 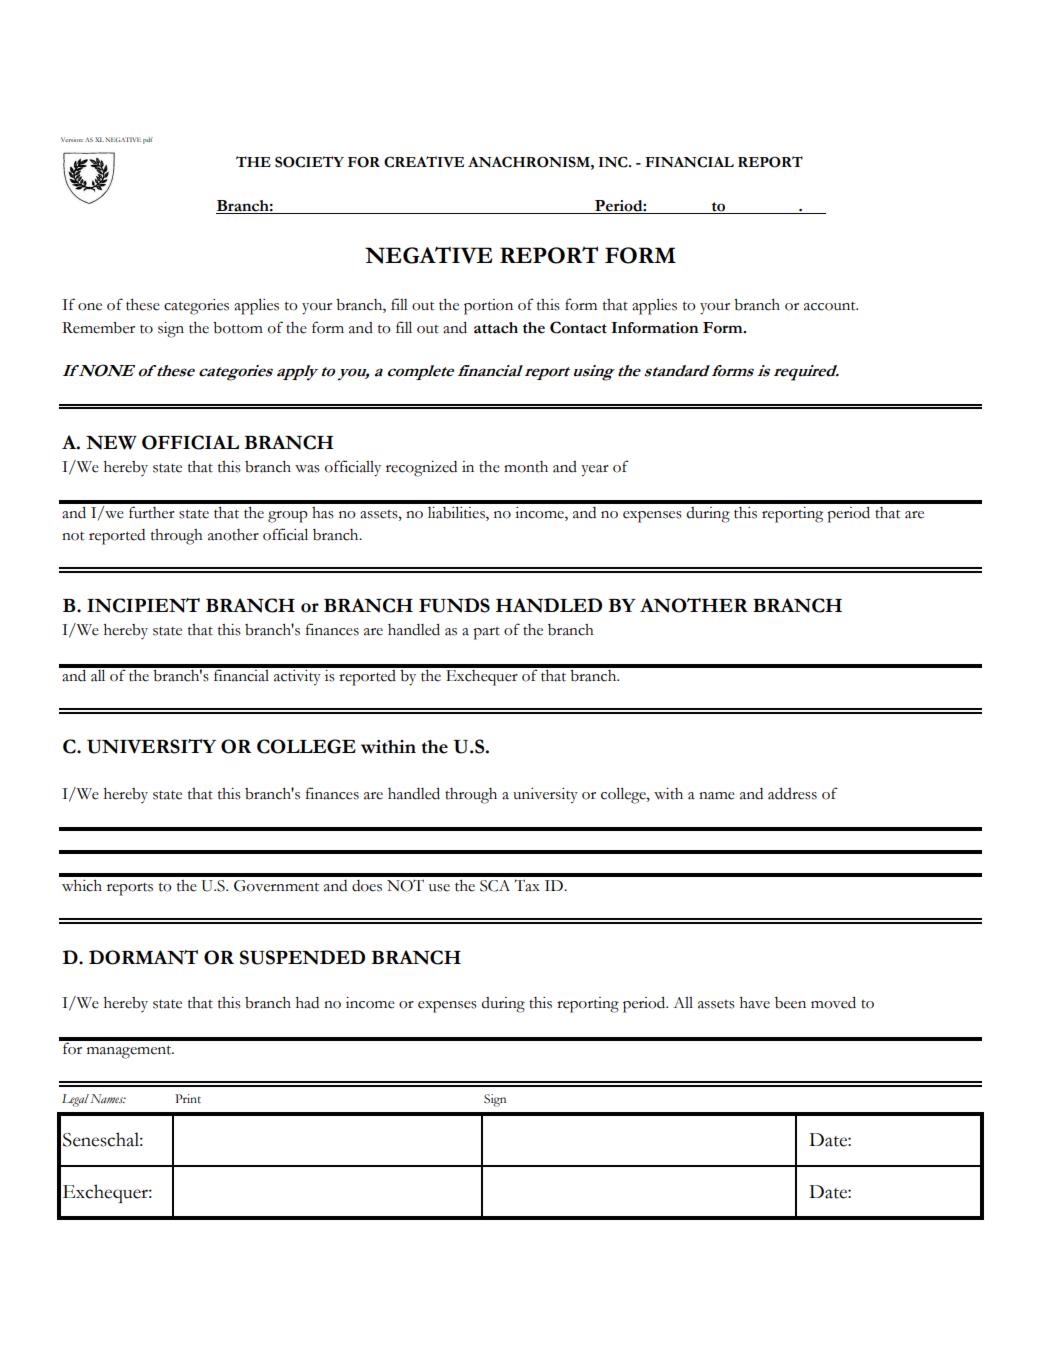 What do you see at coordinates (454, 605) in the page?
I see `FUNDS` at bounding box center [454, 605].
